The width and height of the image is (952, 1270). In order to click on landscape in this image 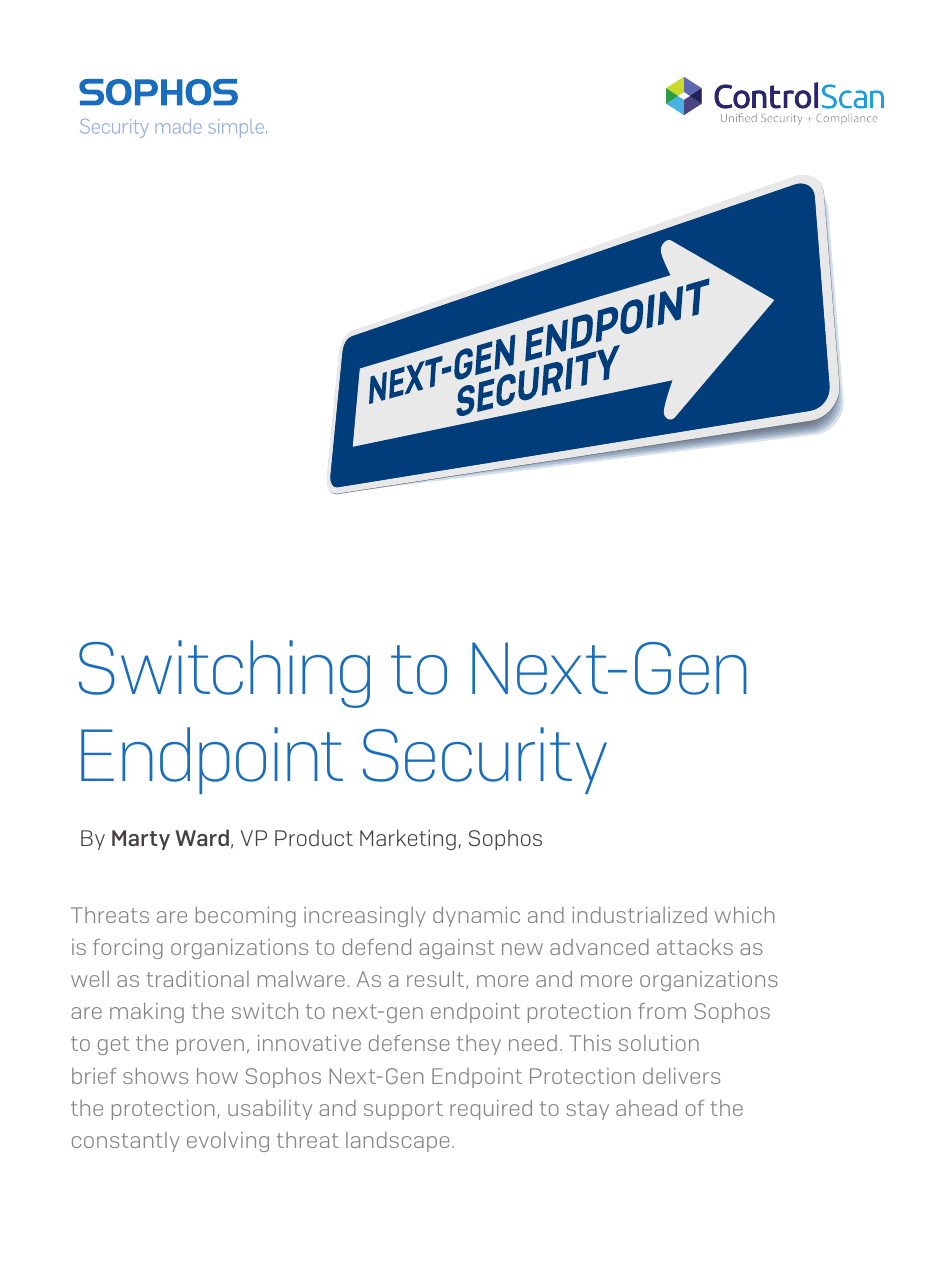, I will do `click(397, 1142)`.
